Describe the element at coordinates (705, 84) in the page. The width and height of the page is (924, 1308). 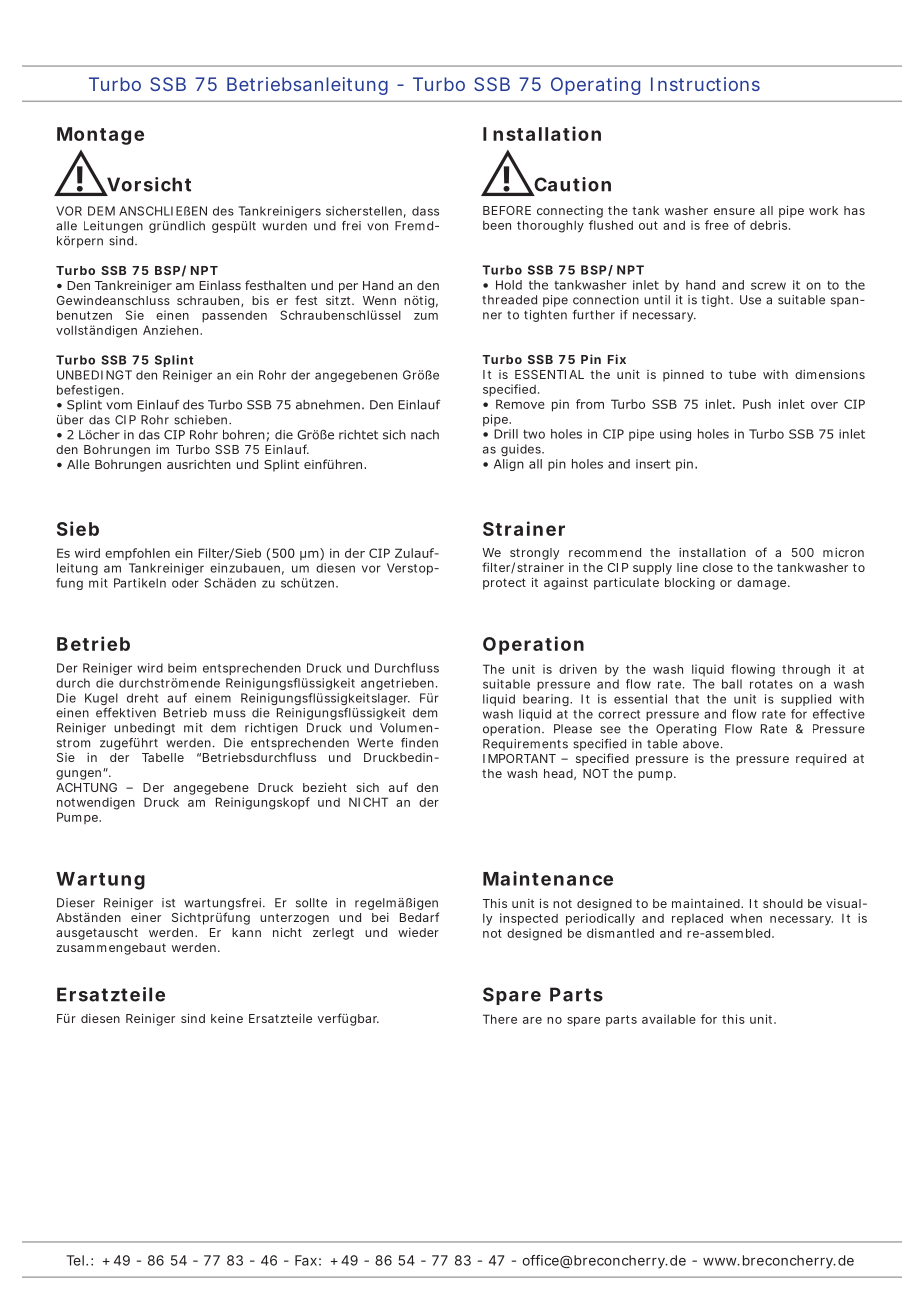
I see `Instructions` at that location.
